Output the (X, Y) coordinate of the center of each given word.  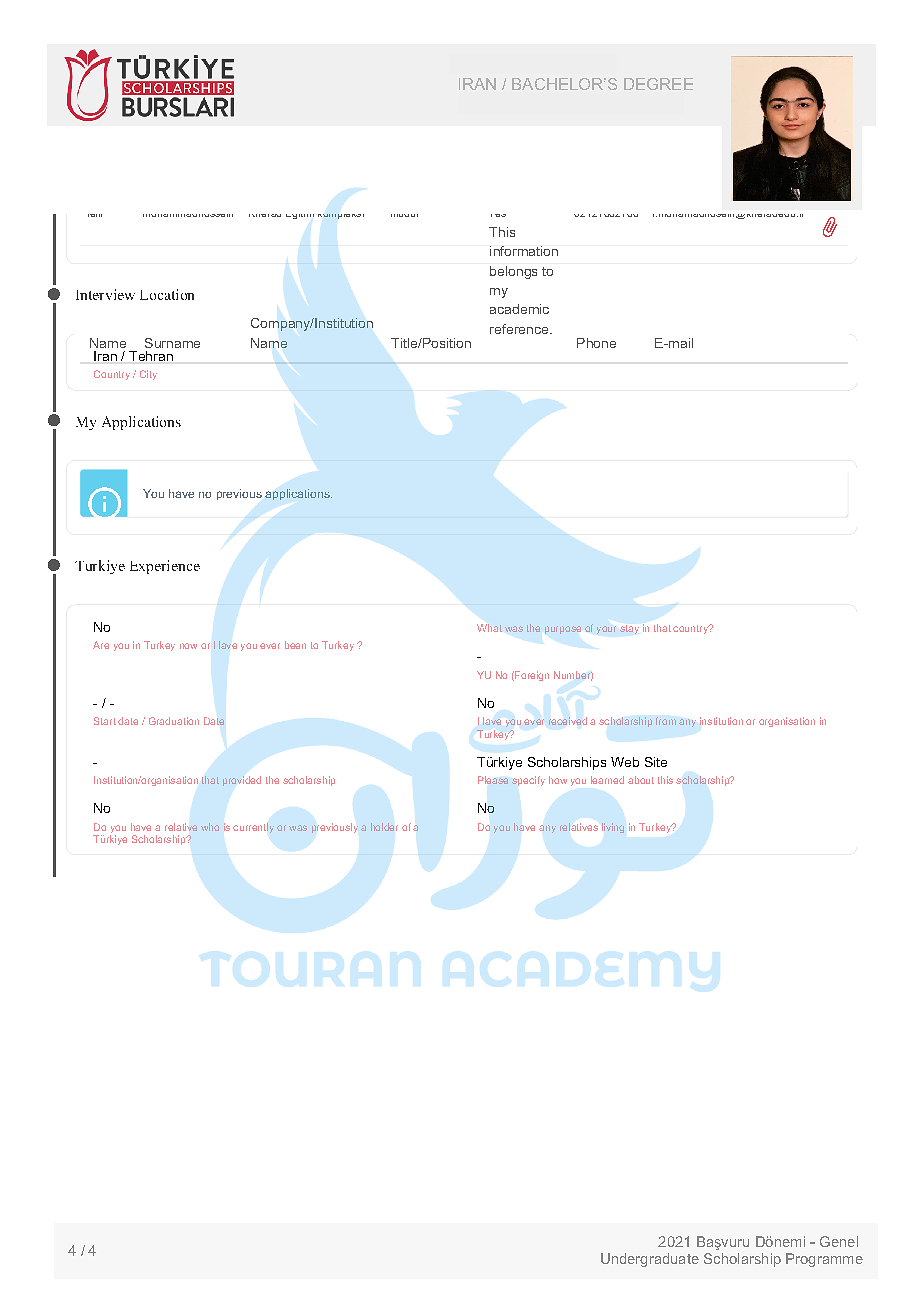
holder (384, 827)
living (613, 828)
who (210, 827)
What (489, 628)
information (524, 251)
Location (167, 294)
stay (629, 629)
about (641, 780)
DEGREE (658, 84)
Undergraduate (650, 1260)
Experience (165, 567)
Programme (824, 1260)
